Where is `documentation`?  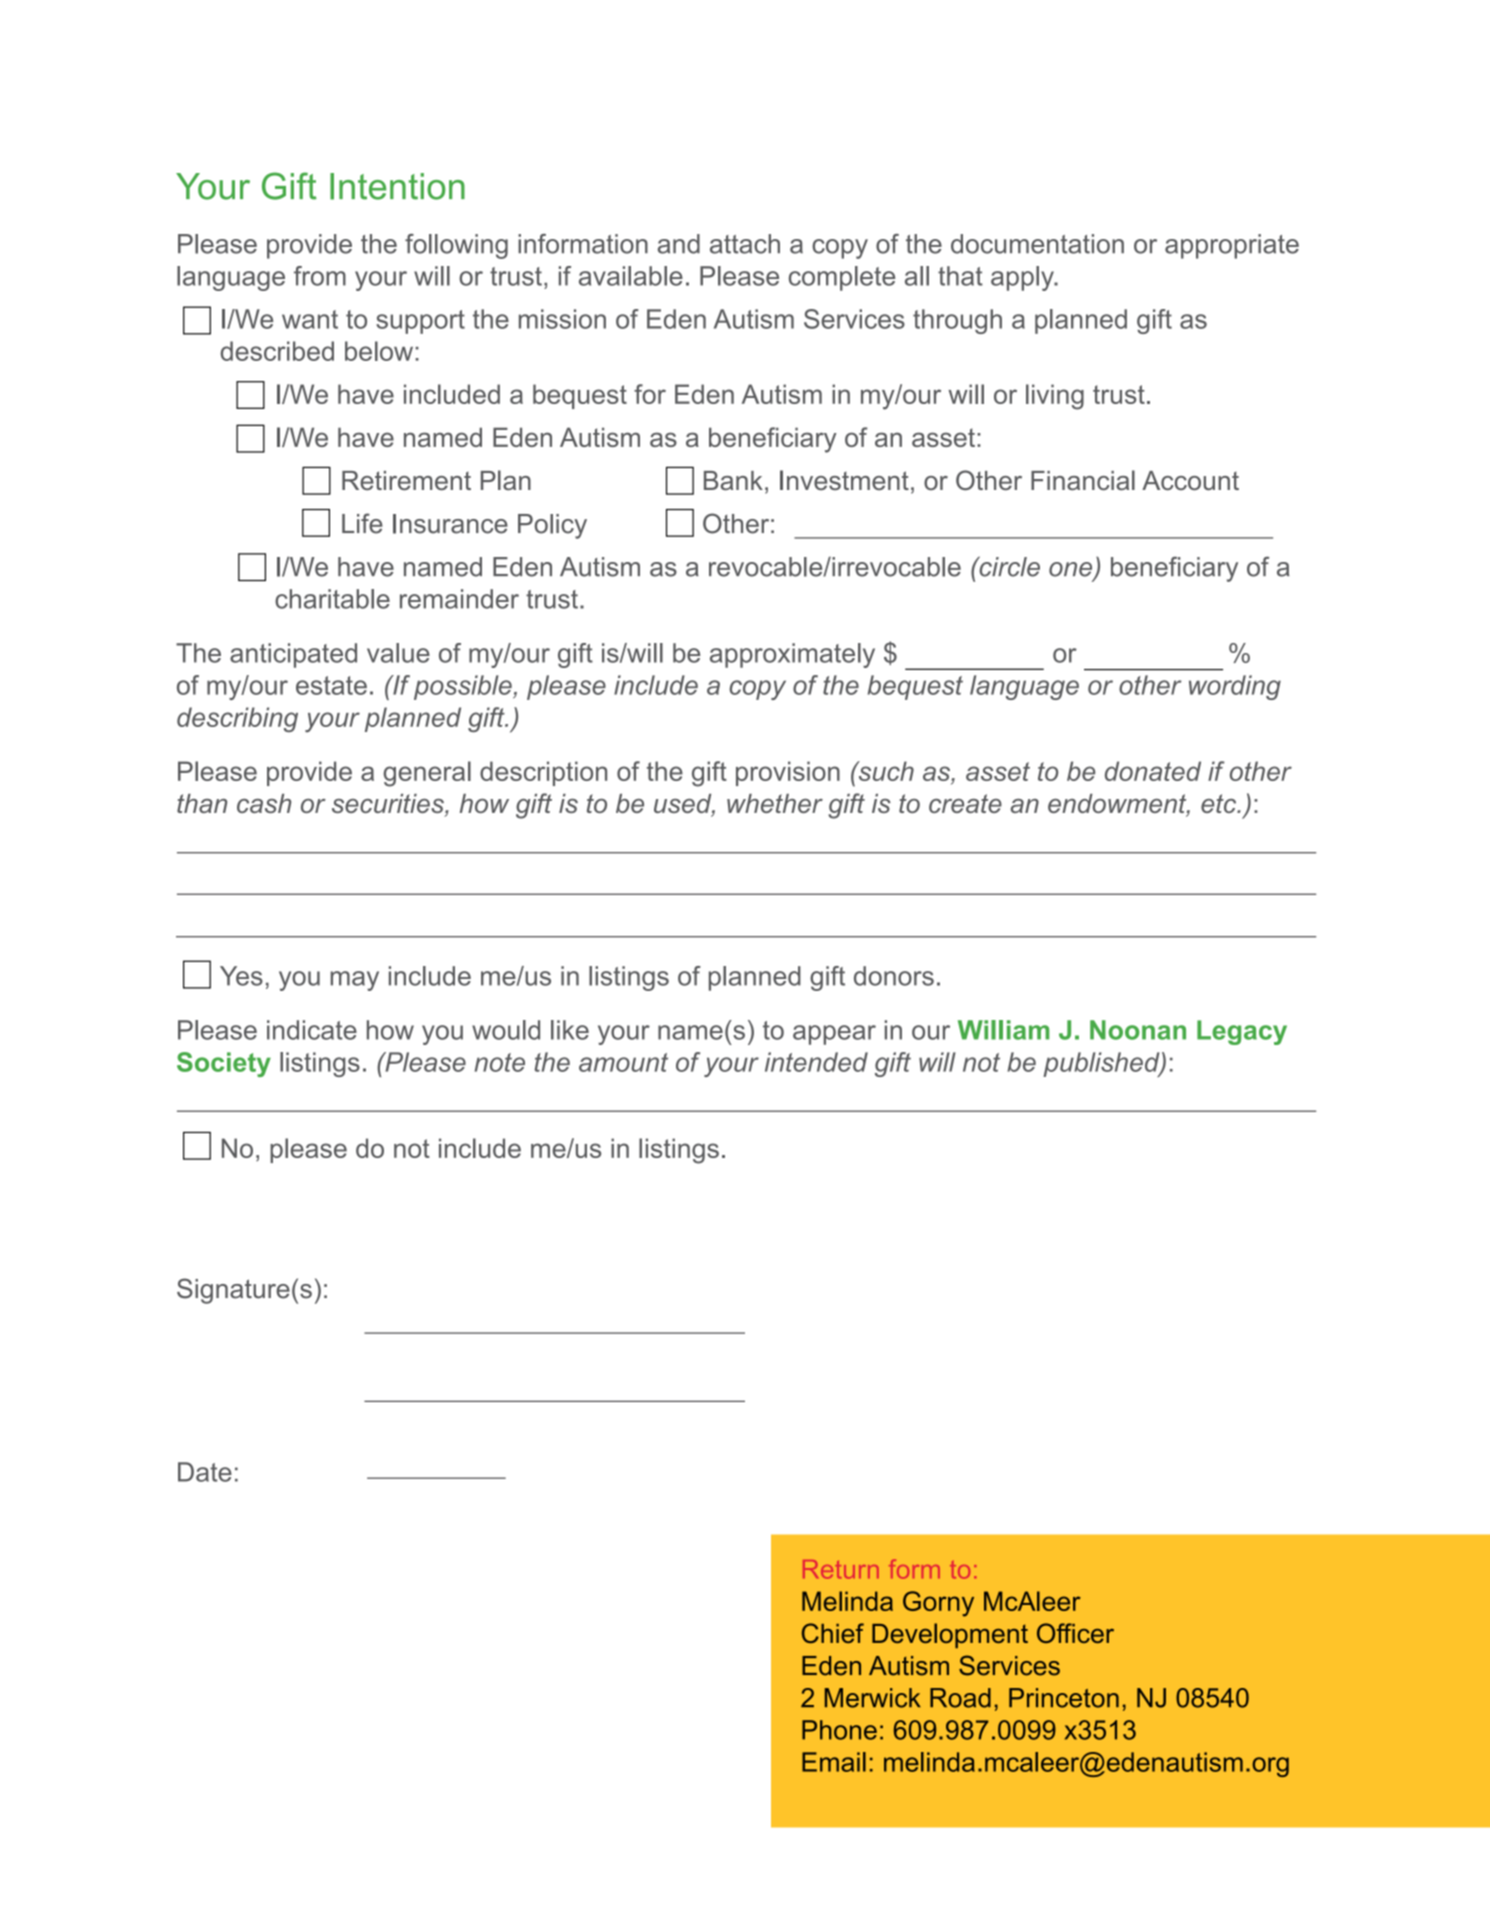
documentation is located at coordinates (1037, 244).
